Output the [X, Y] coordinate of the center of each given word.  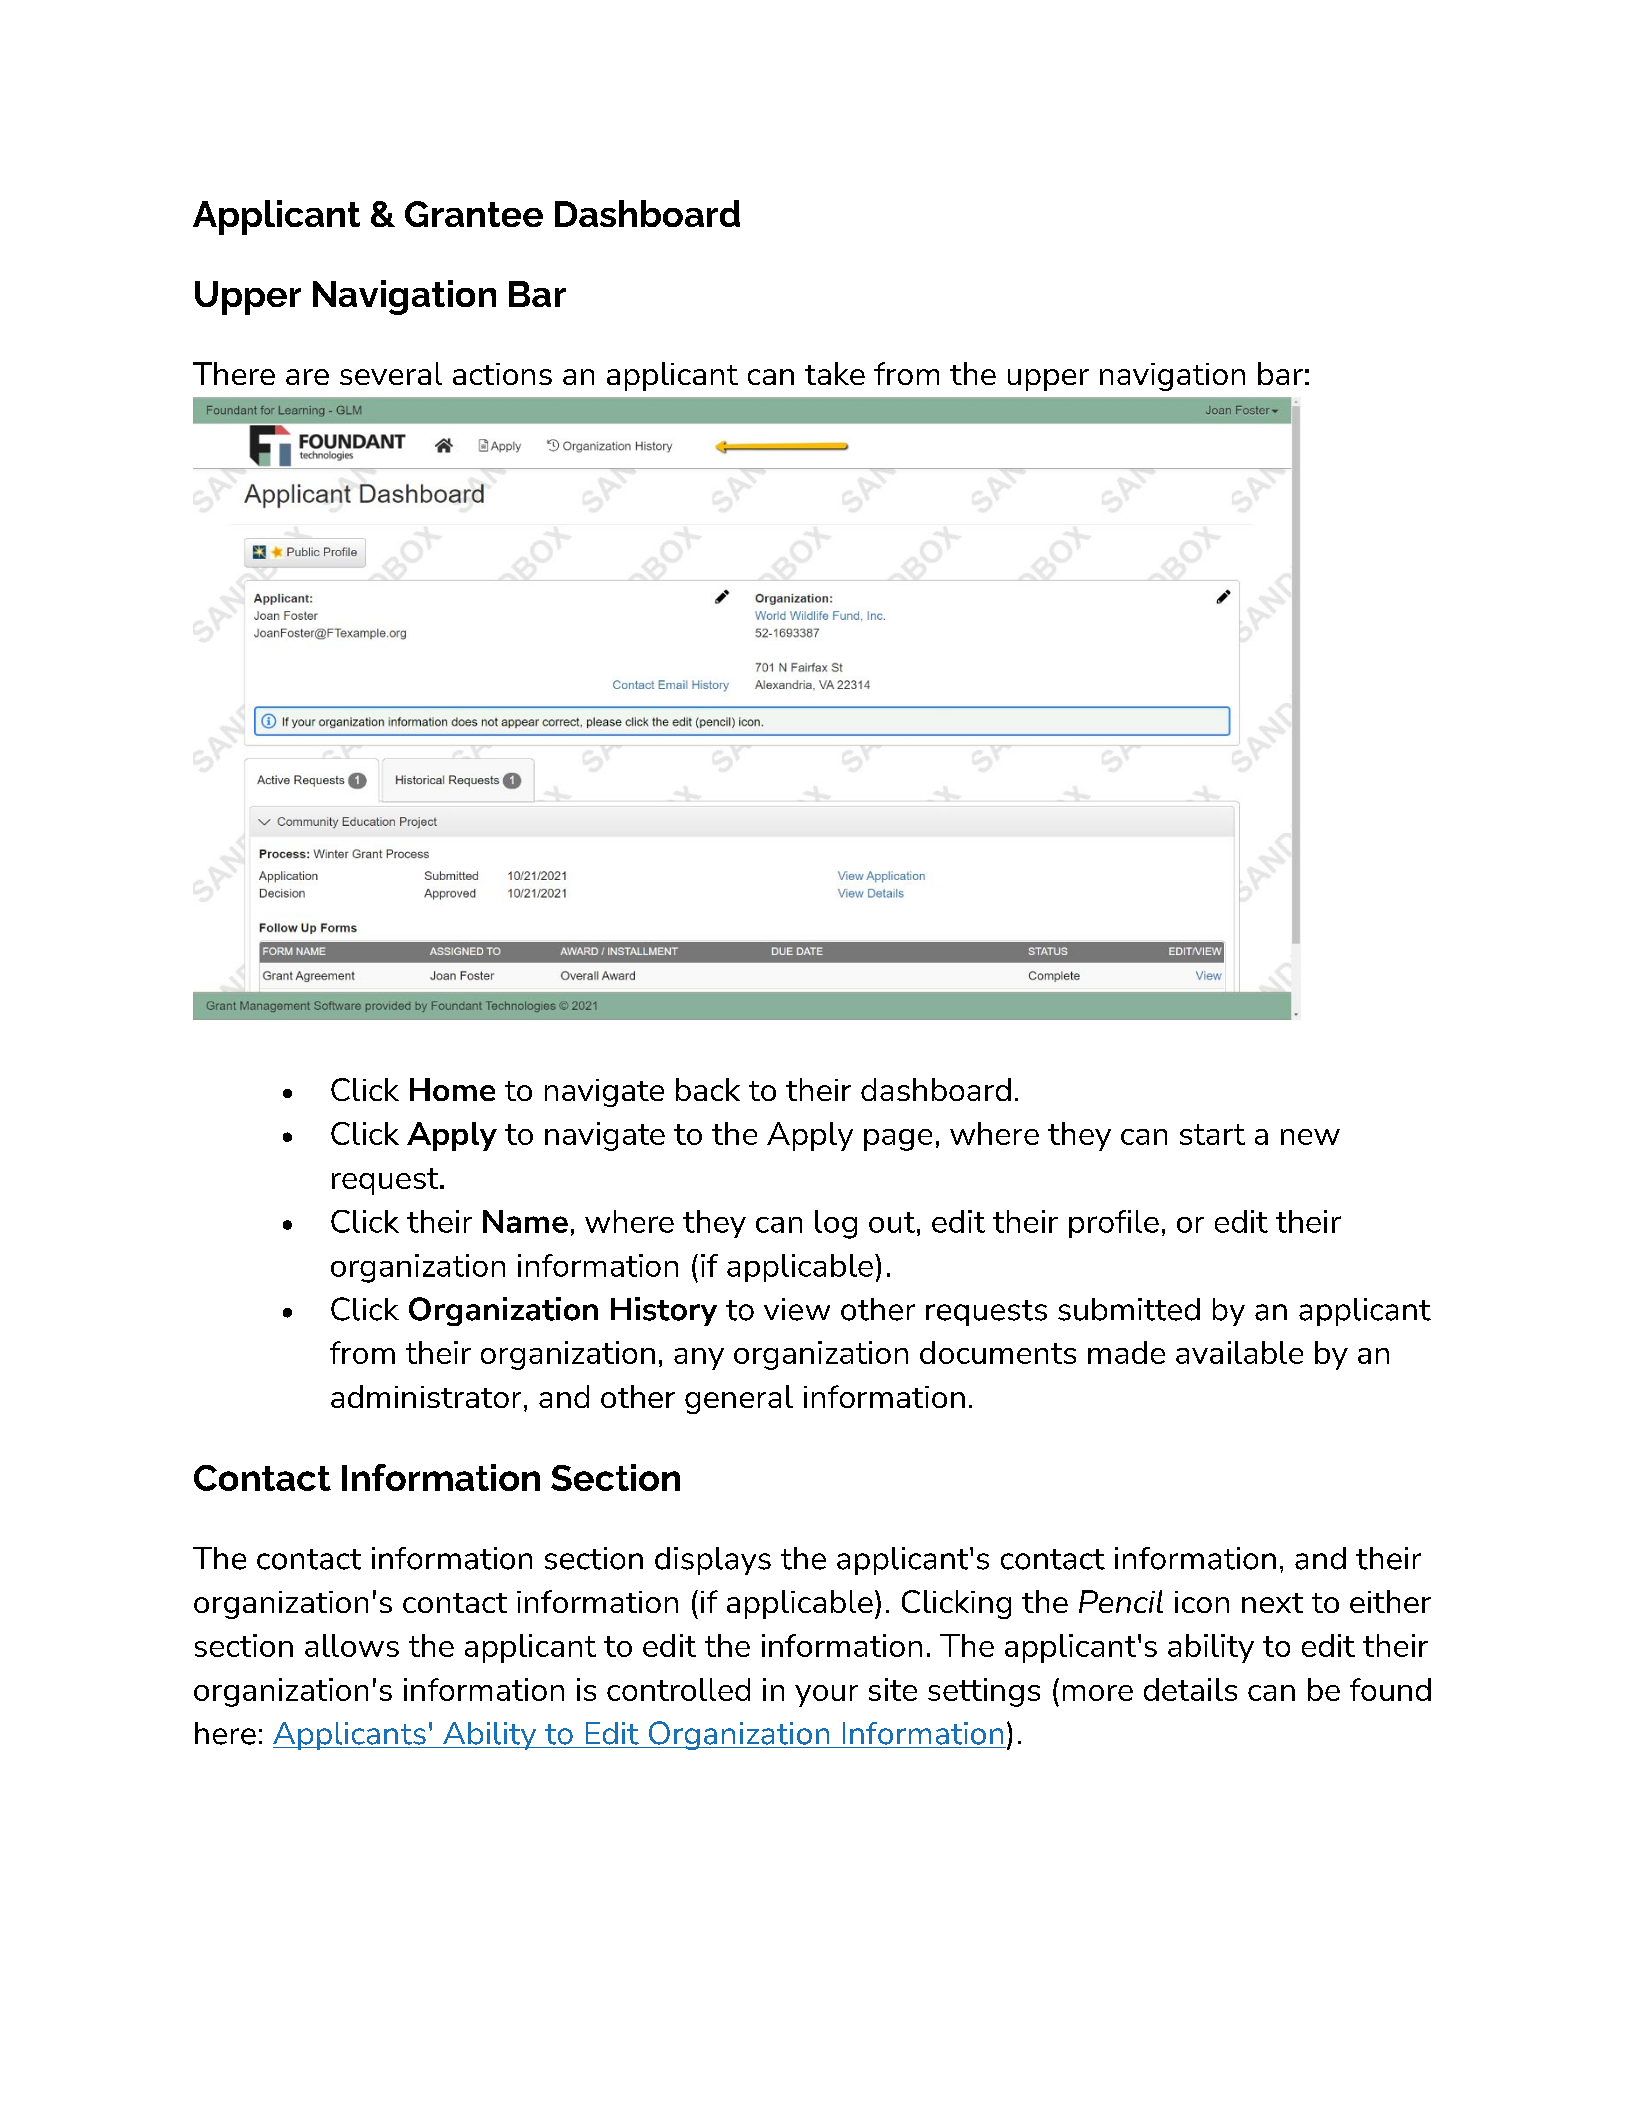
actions [502, 374]
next [1272, 1603]
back [708, 1089]
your [826, 1696]
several [391, 373]
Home [452, 1089]
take [835, 373]
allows [352, 1645]
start [1212, 1134]
